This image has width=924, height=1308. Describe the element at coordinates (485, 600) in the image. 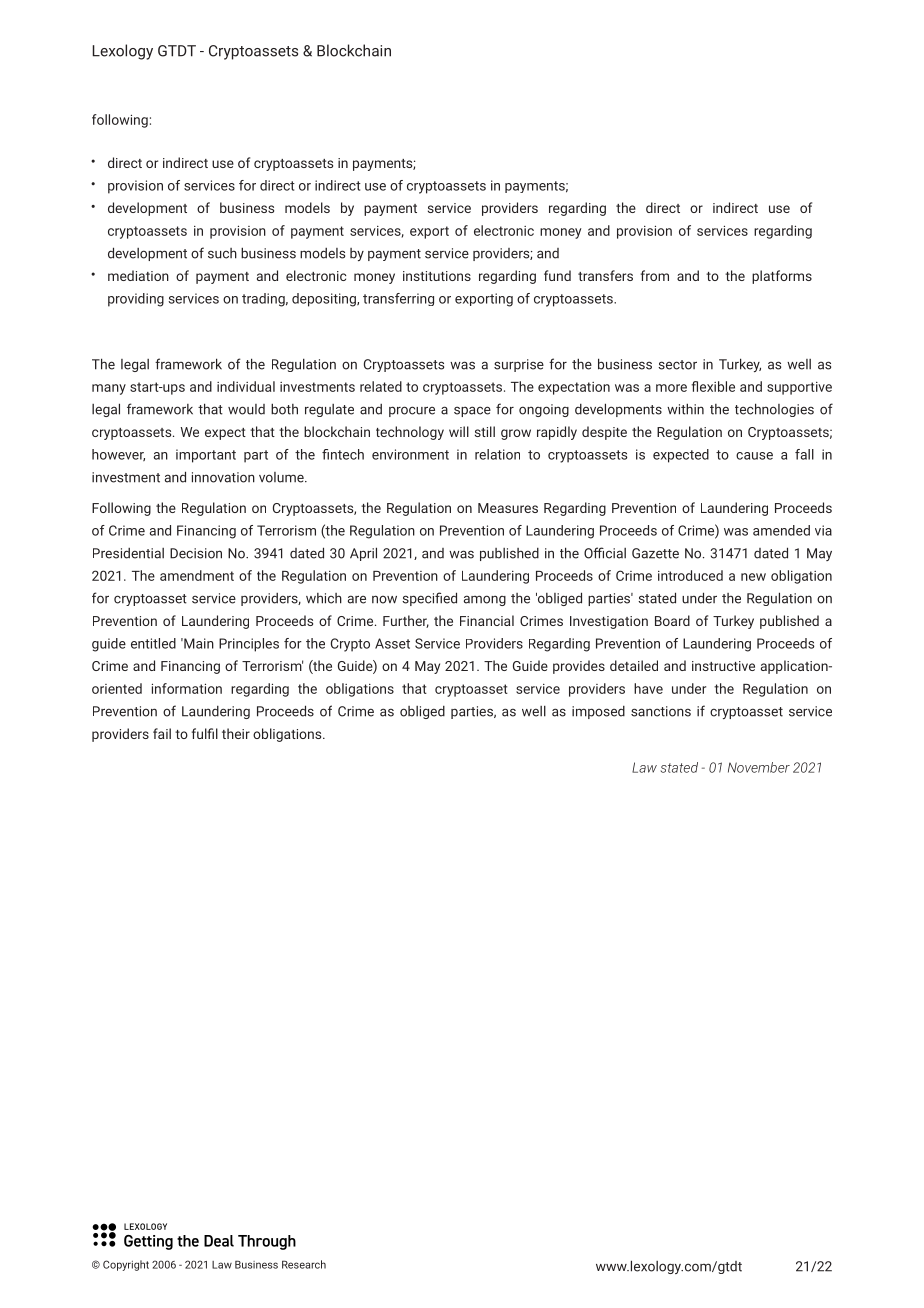

I see `among` at that location.
